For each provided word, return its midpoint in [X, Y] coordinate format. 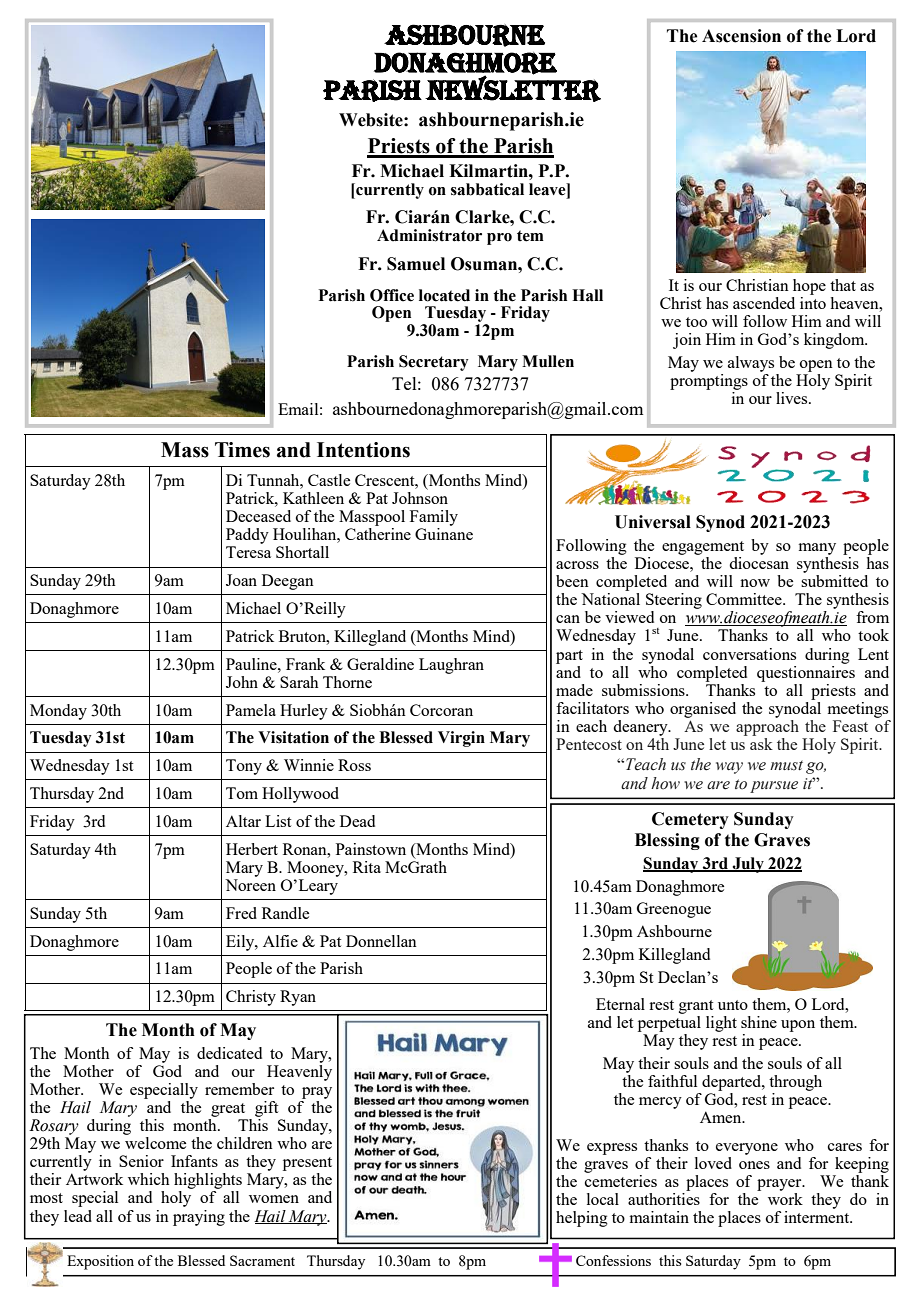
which [148, 1179]
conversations [749, 654]
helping [582, 1219]
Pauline [252, 664]
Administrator [429, 235]
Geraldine [380, 664]
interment [818, 1217]
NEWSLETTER [513, 88]
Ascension [741, 36]
